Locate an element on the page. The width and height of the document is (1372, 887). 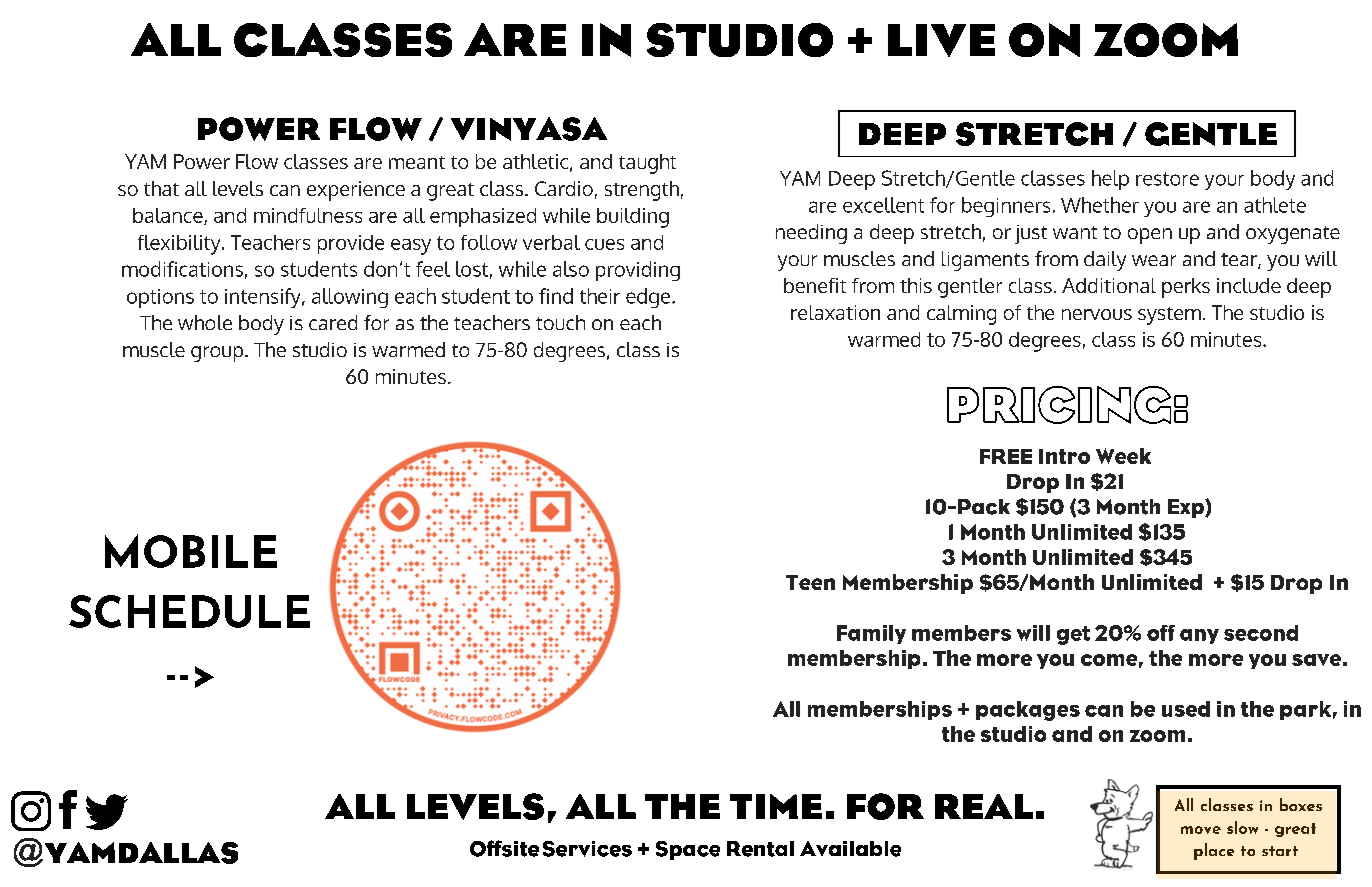
restore is located at coordinates (1167, 179).
